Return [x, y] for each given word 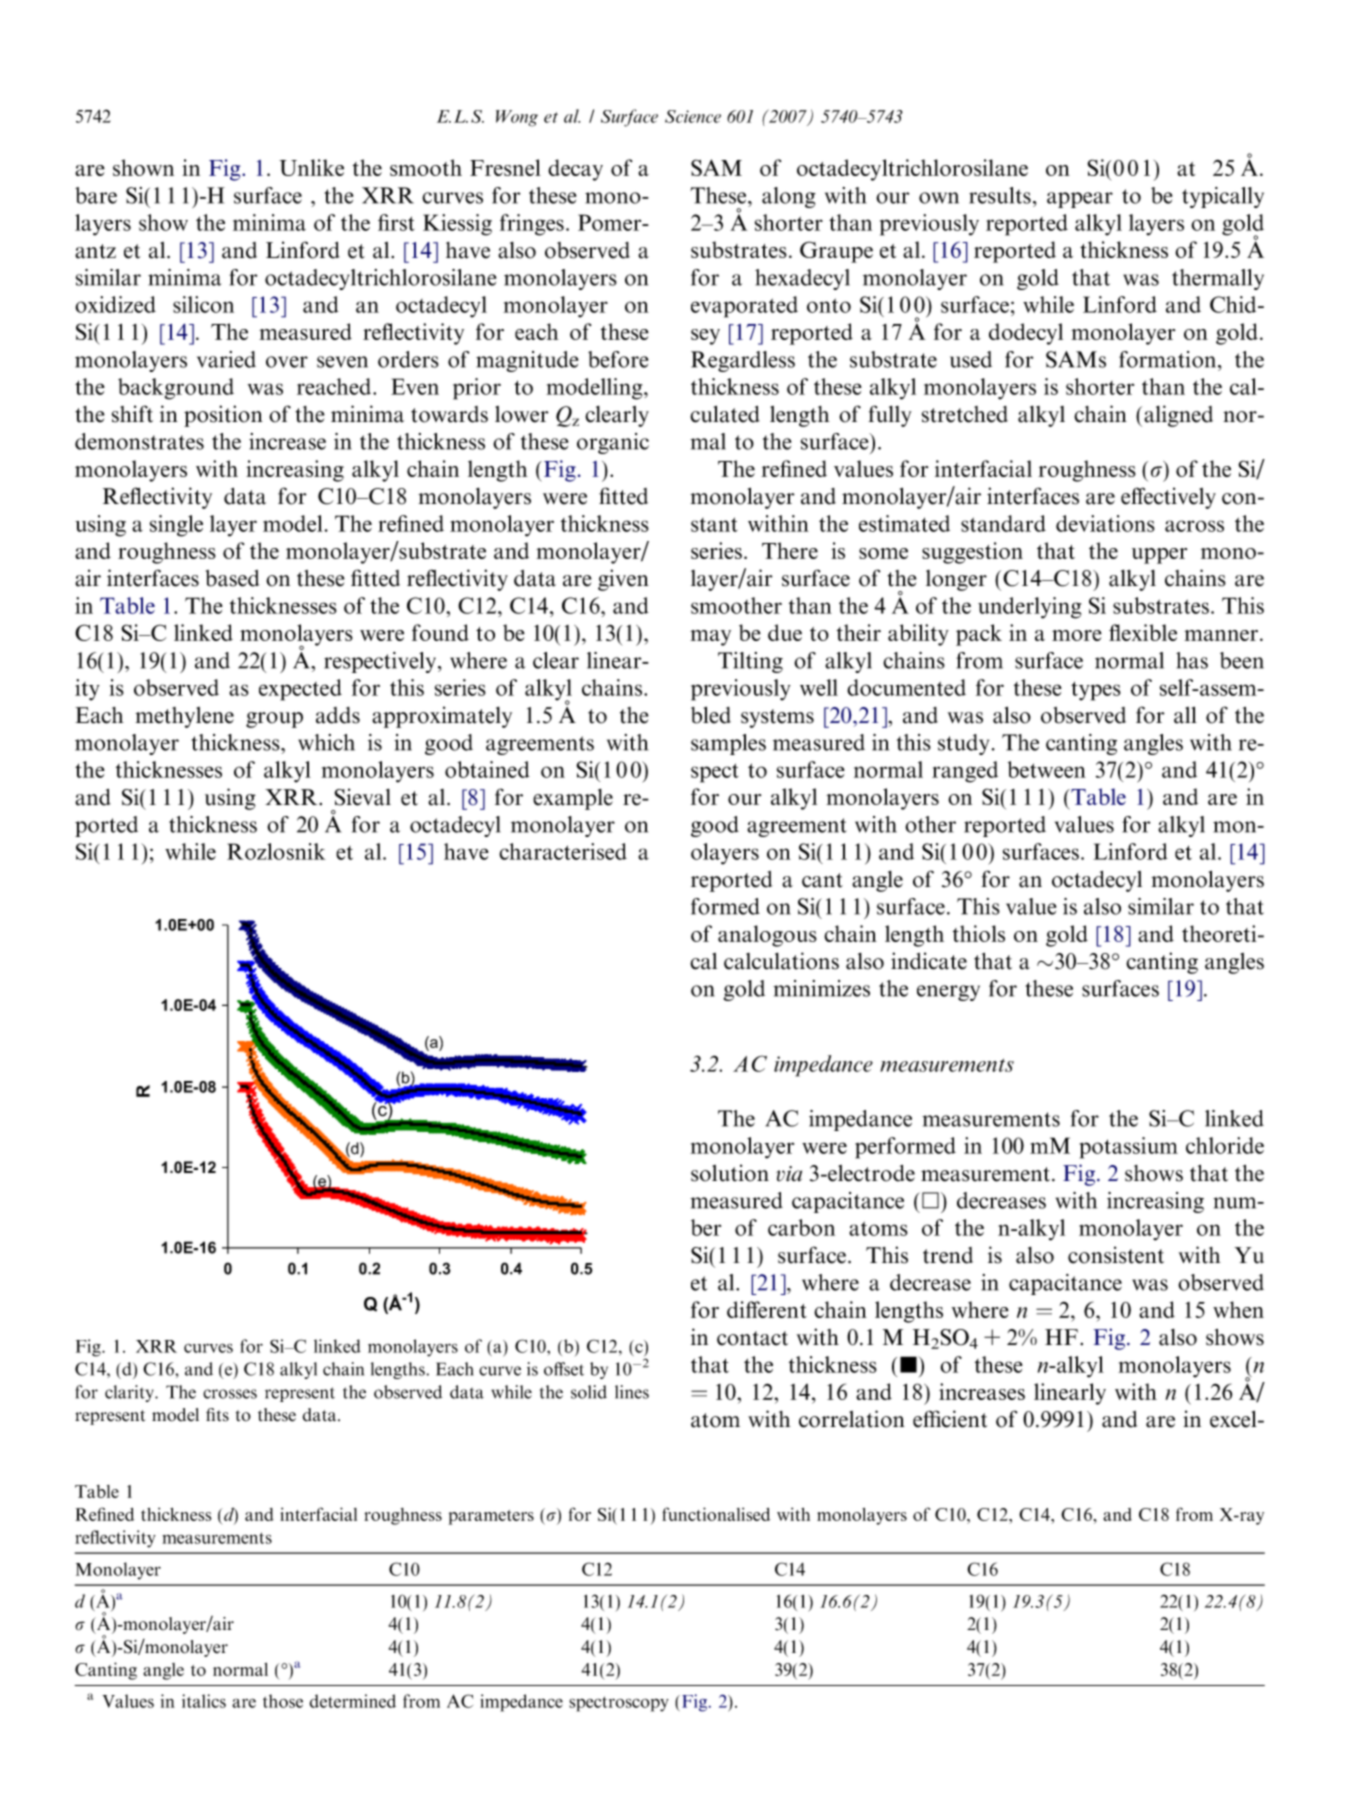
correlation [852, 1419]
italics [204, 1701]
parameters [491, 1517]
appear [1080, 200]
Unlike [311, 167]
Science [693, 116]
